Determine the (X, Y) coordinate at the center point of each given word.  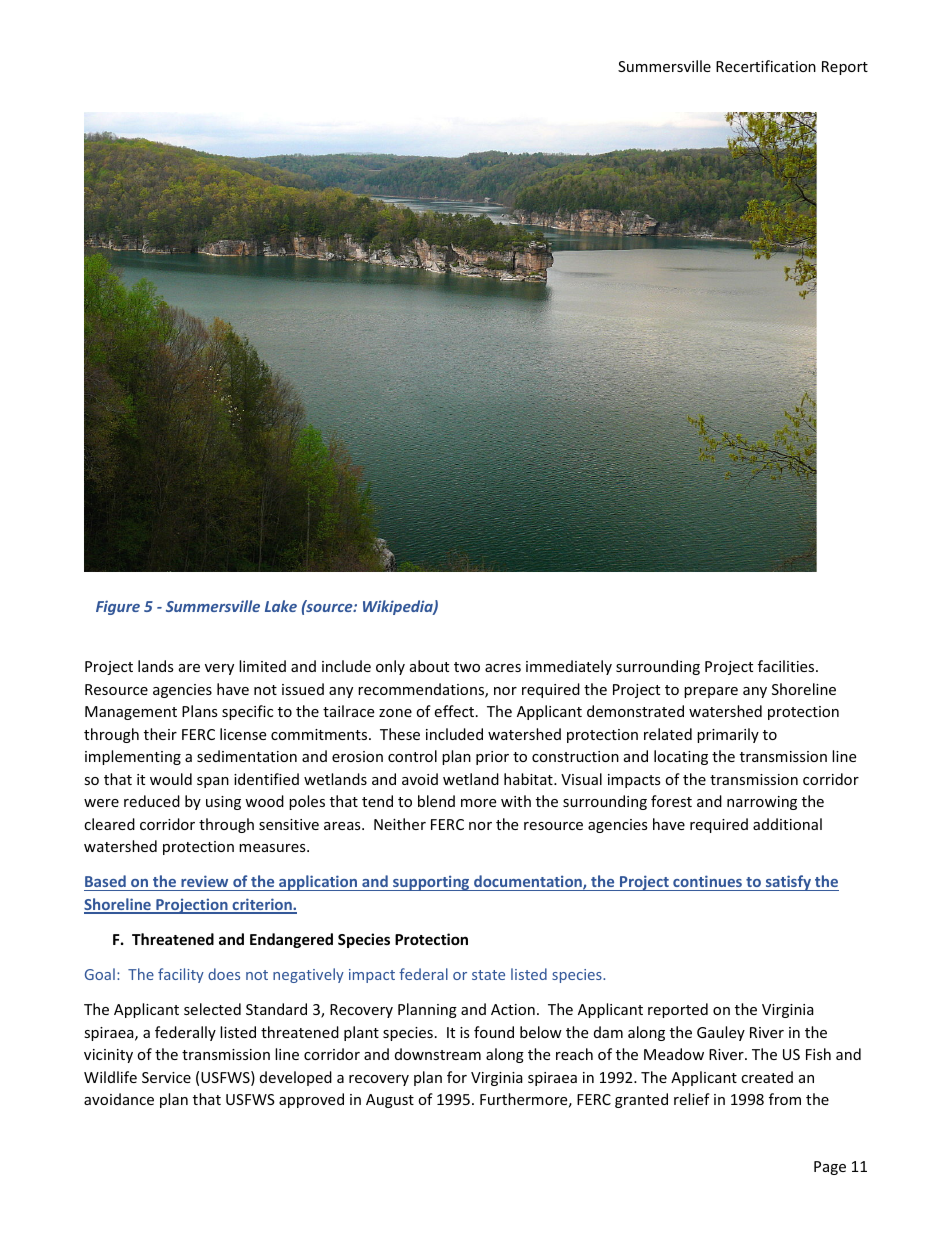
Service (166, 1077)
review (205, 883)
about (429, 666)
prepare (711, 692)
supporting (431, 883)
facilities (787, 666)
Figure (118, 607)
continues (707, 883)
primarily (728, 735)
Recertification (766, 66)
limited (262, 666)
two (467, 667)
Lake (281, 606)
